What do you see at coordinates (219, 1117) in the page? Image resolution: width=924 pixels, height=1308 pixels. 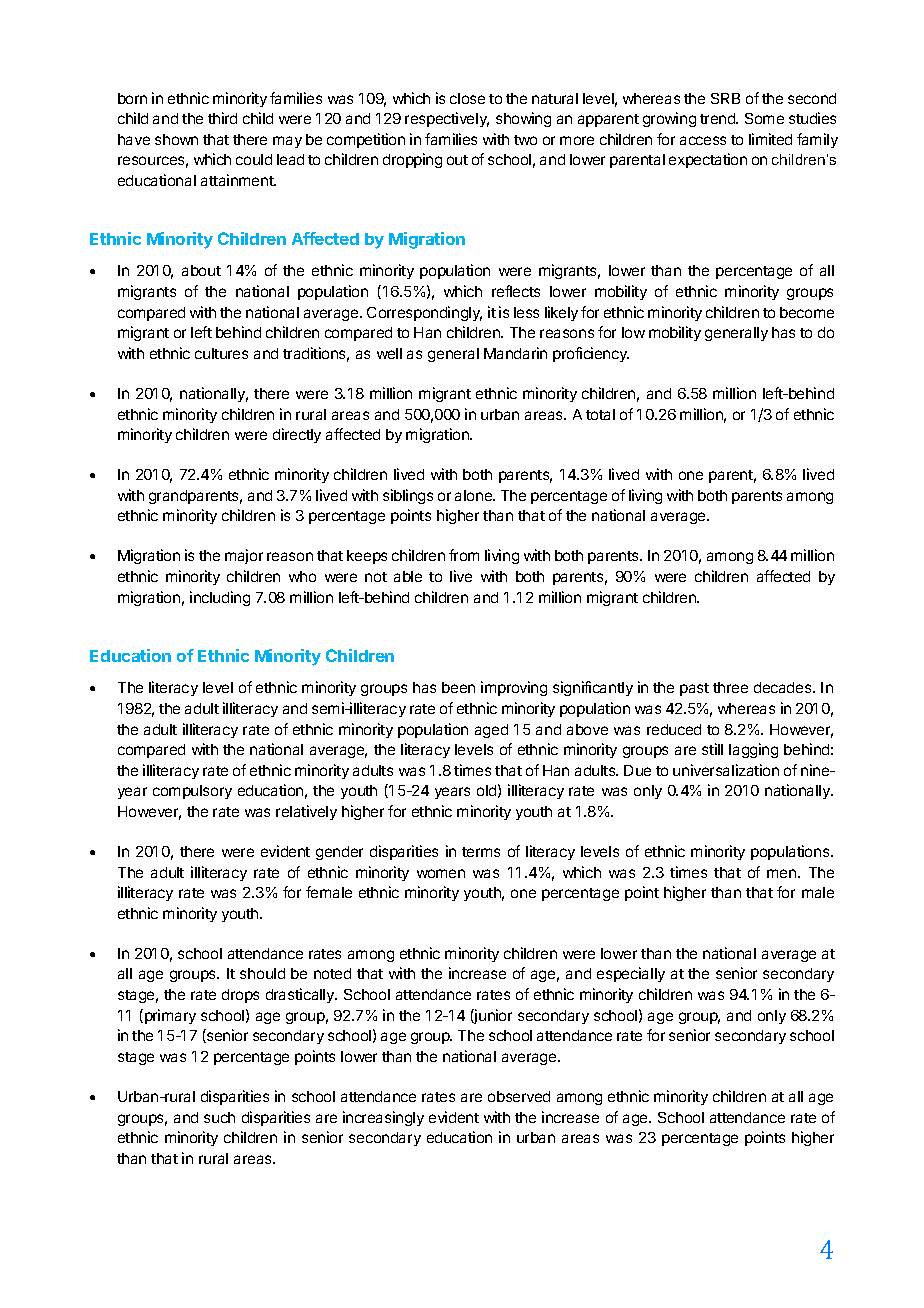 I see `such` at bounding box center [219, 1117].
